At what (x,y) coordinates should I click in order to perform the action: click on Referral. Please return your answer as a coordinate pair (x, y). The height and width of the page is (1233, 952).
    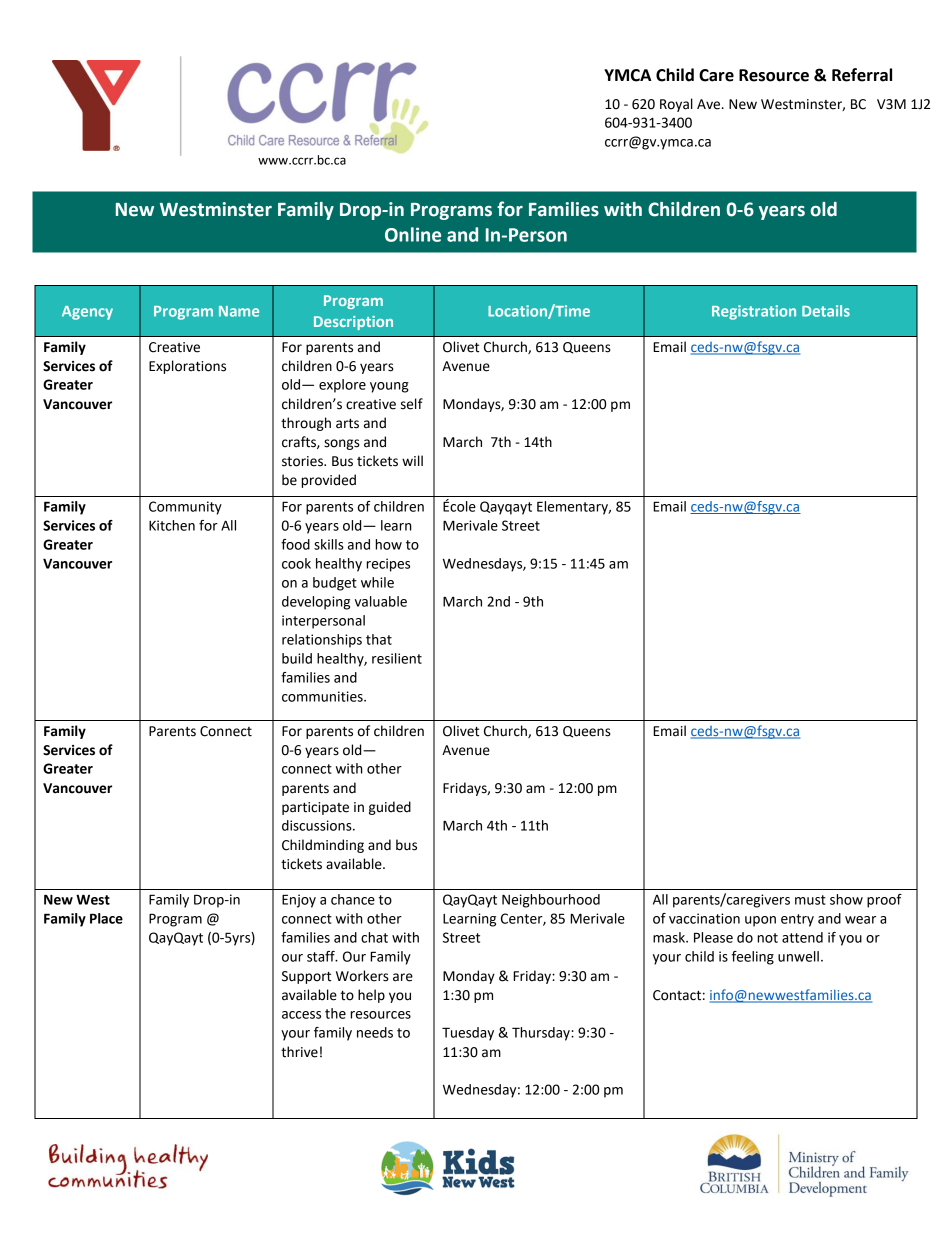
    Looking at the image, I should click on (862, 75).
